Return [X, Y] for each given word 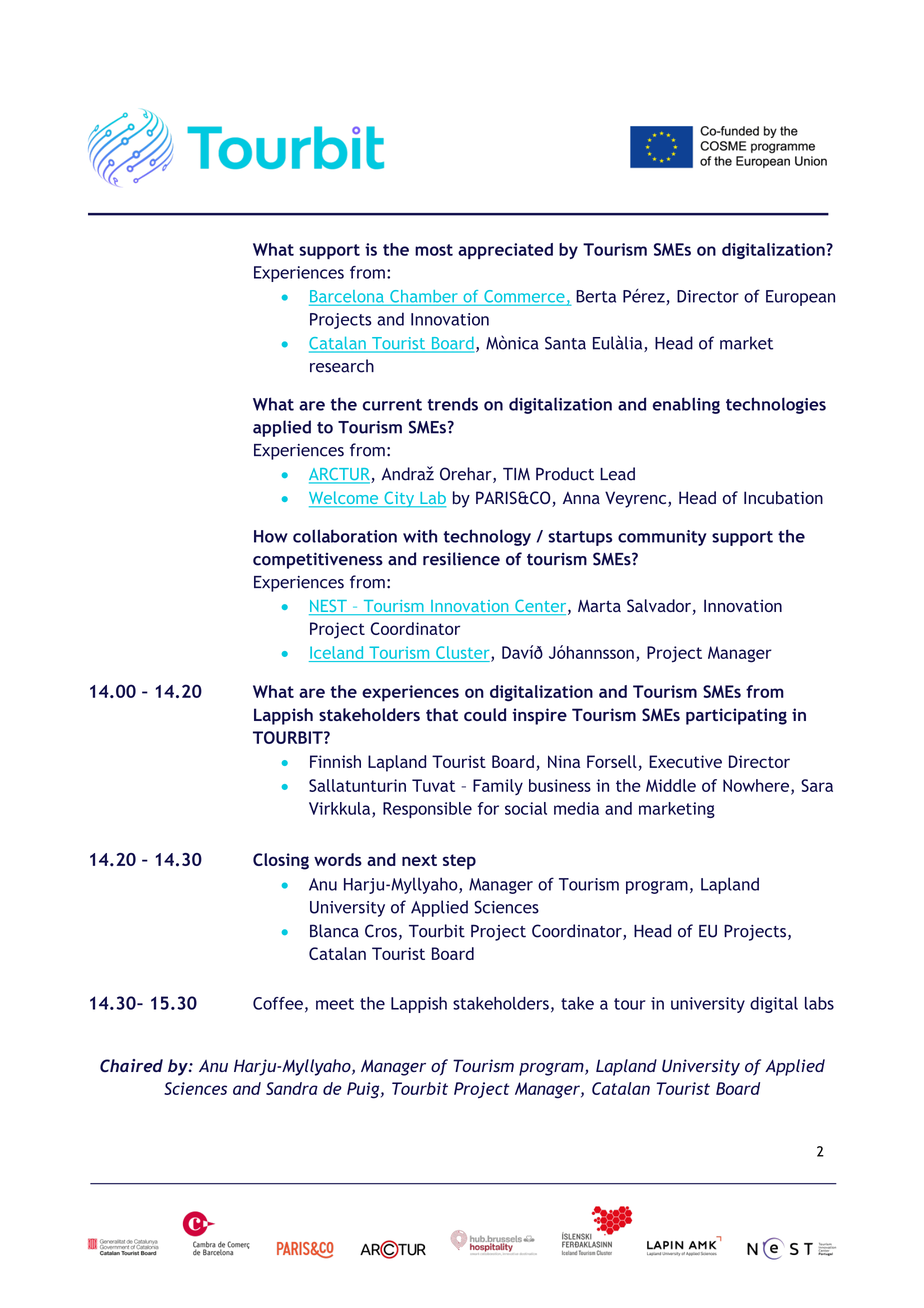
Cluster [464, 653]
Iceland [336, 652]
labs [819, 1003]
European [800, 298]
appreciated [505, 251]
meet [335, 1004]
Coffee [278, 1003]
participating [736, 716]
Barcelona [347, 296]
